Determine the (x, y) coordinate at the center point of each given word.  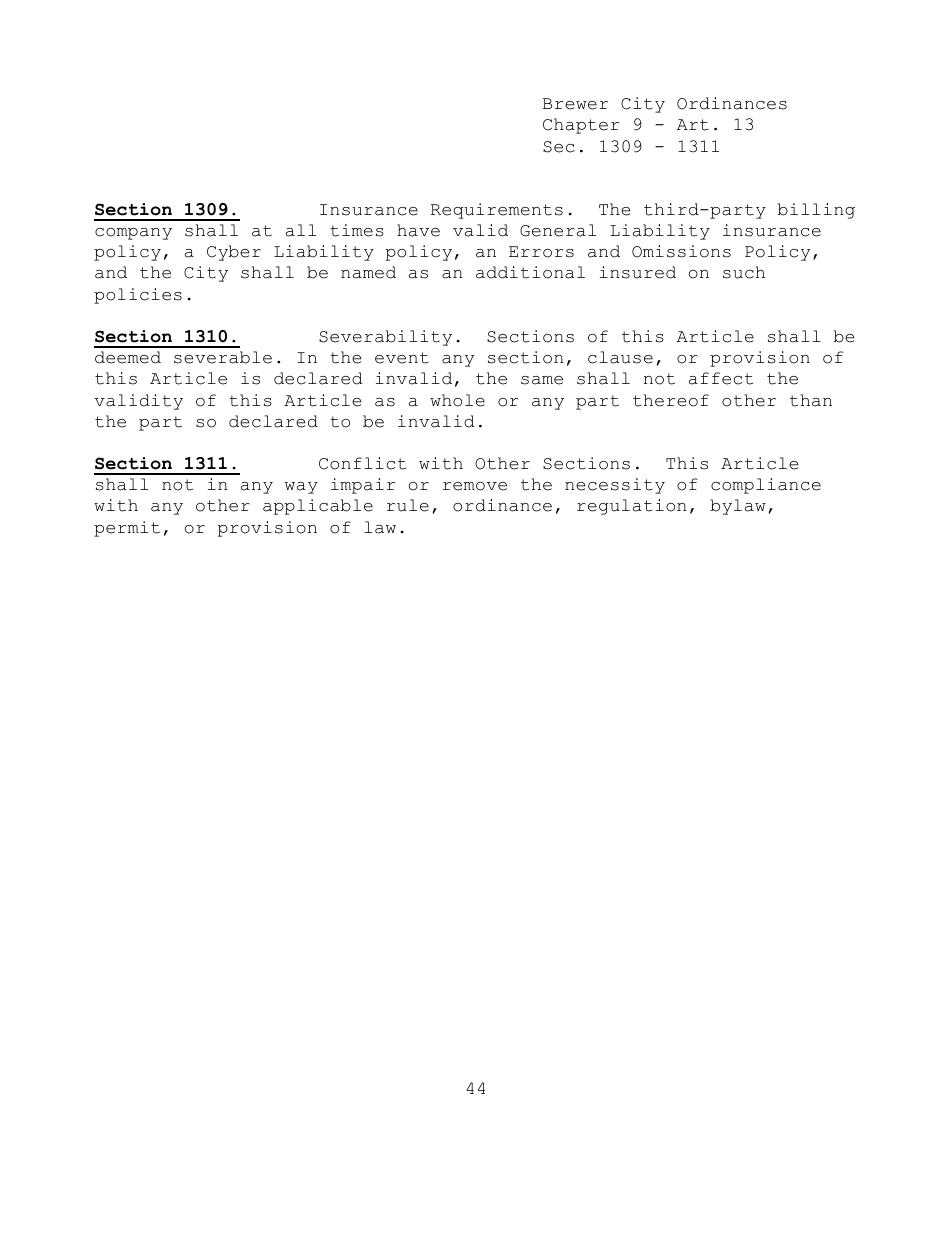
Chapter (581, 126)
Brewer (575, 104)
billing (816, 211)
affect (721, 378)
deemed (128, 357)
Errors (541, 252)
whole (457, 400)
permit (127, 529)
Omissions (681, 251)
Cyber (234, 253)
